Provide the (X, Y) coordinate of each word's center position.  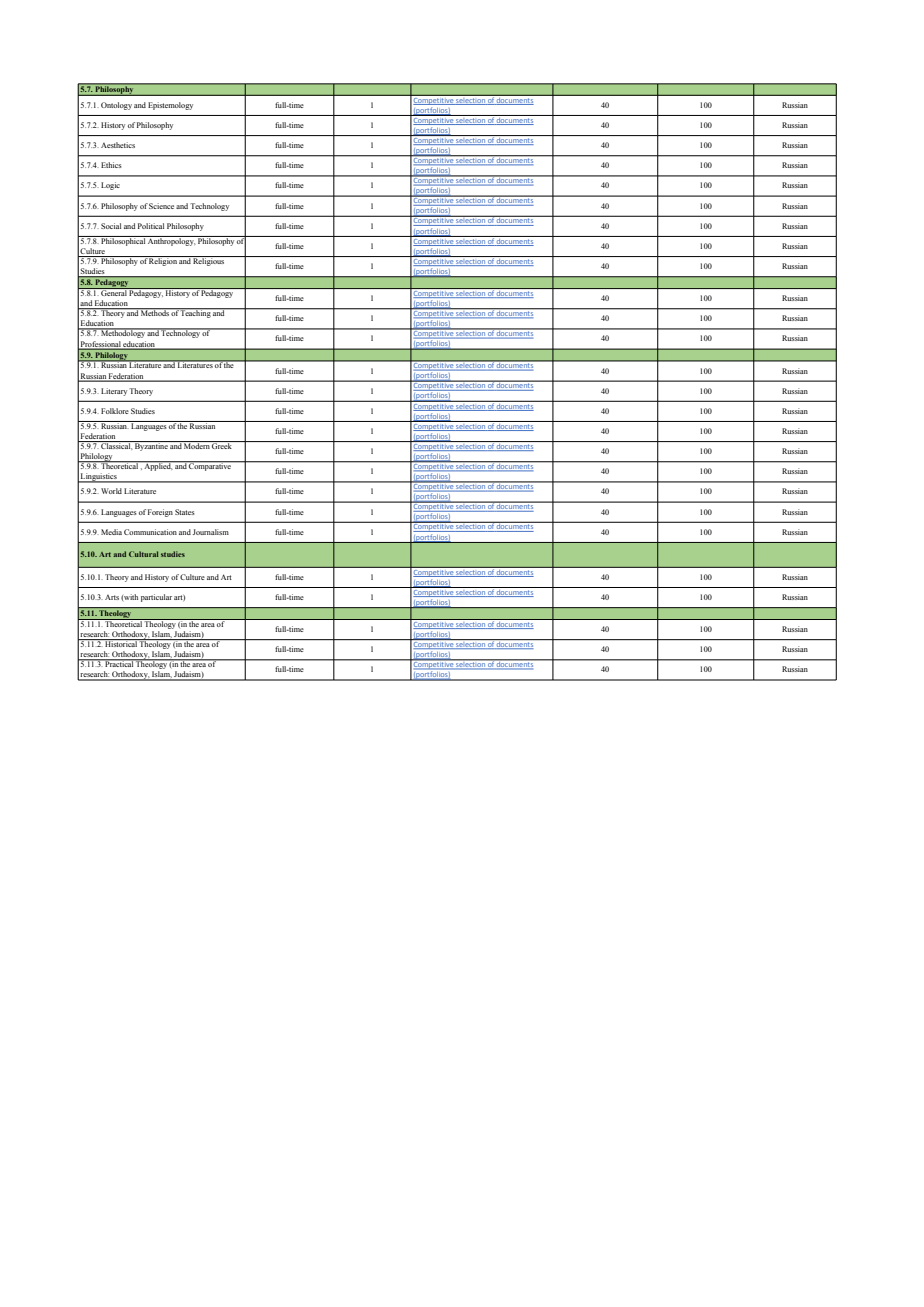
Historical (121, 643)
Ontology (116, 106)
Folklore (115, 411)
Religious (209, 261)
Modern (197, 445)
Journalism (211, 532)
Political (151, 226)
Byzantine (151, 446)
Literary (114, 392)
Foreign (160, 513)
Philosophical (123, 241)
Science (161, 206)
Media (111, 532)
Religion (163, 261)
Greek (222, 445)
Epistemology (170, 106)
